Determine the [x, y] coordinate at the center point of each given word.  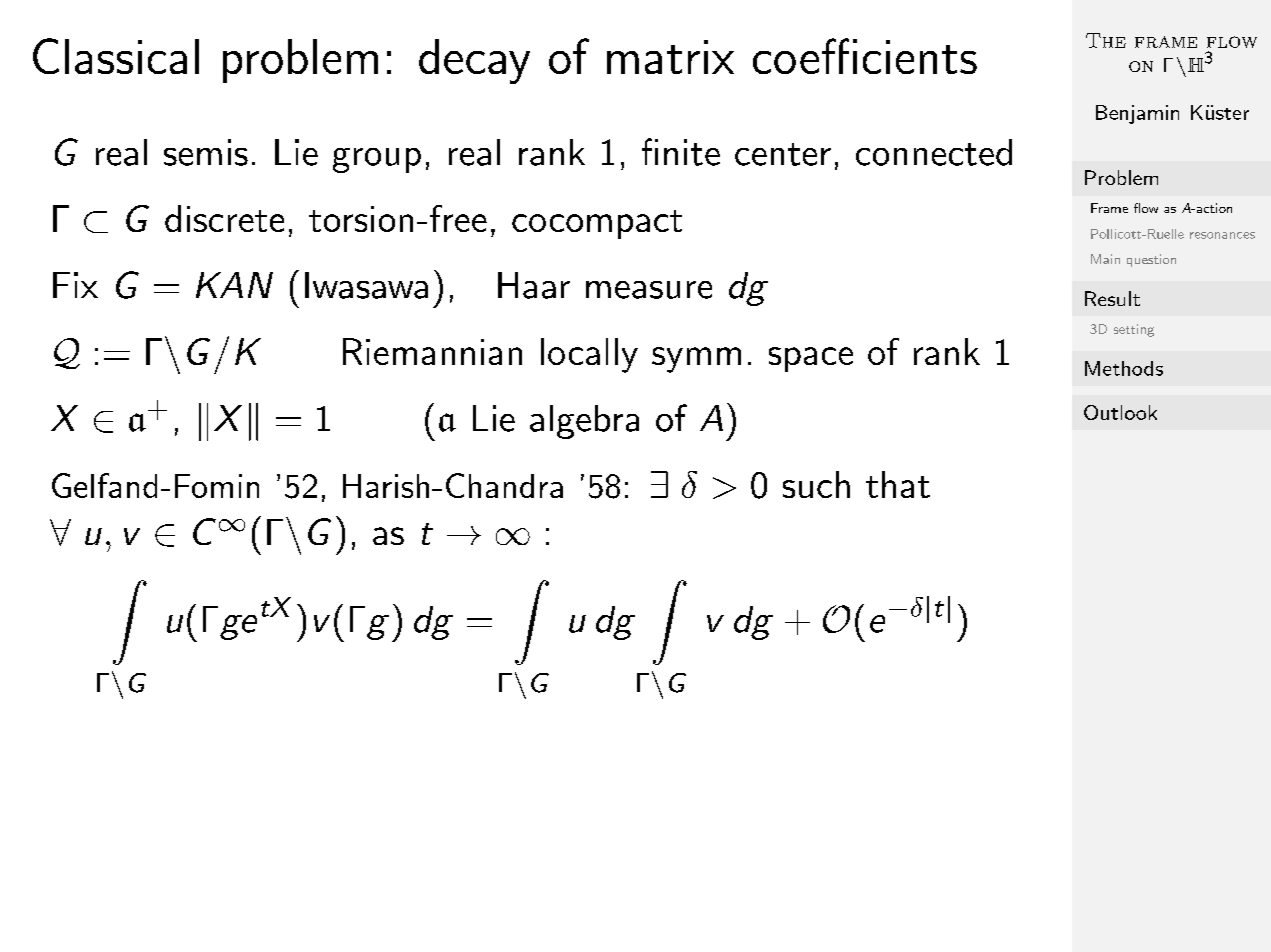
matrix [670, 57]
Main [1105, 259]
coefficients [865, 56]
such [816, 484]
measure [649, 290]
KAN [234, 285]
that [898, 484]
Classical [116, 56]
